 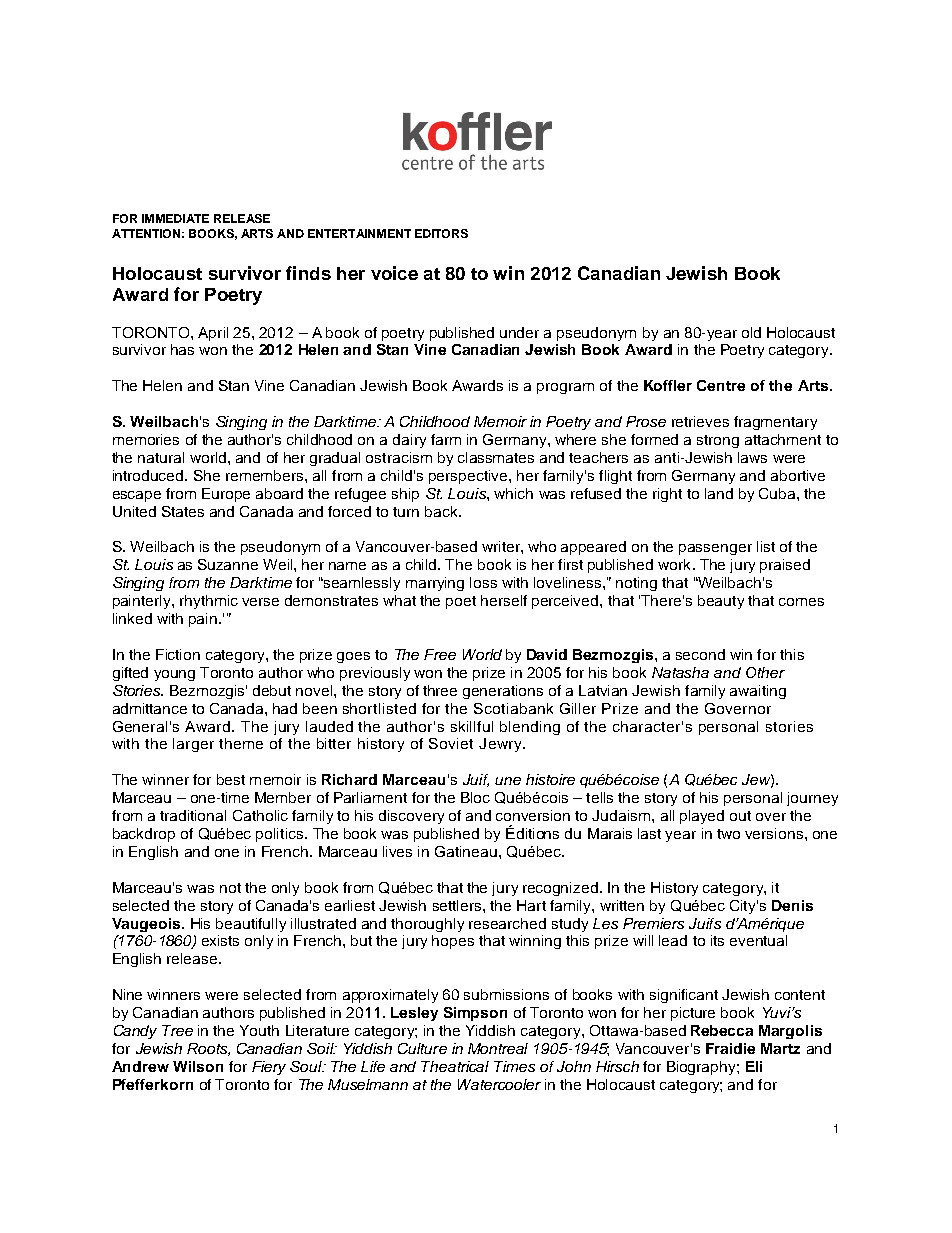 I want to click on best, so click(x=231, y=779).
